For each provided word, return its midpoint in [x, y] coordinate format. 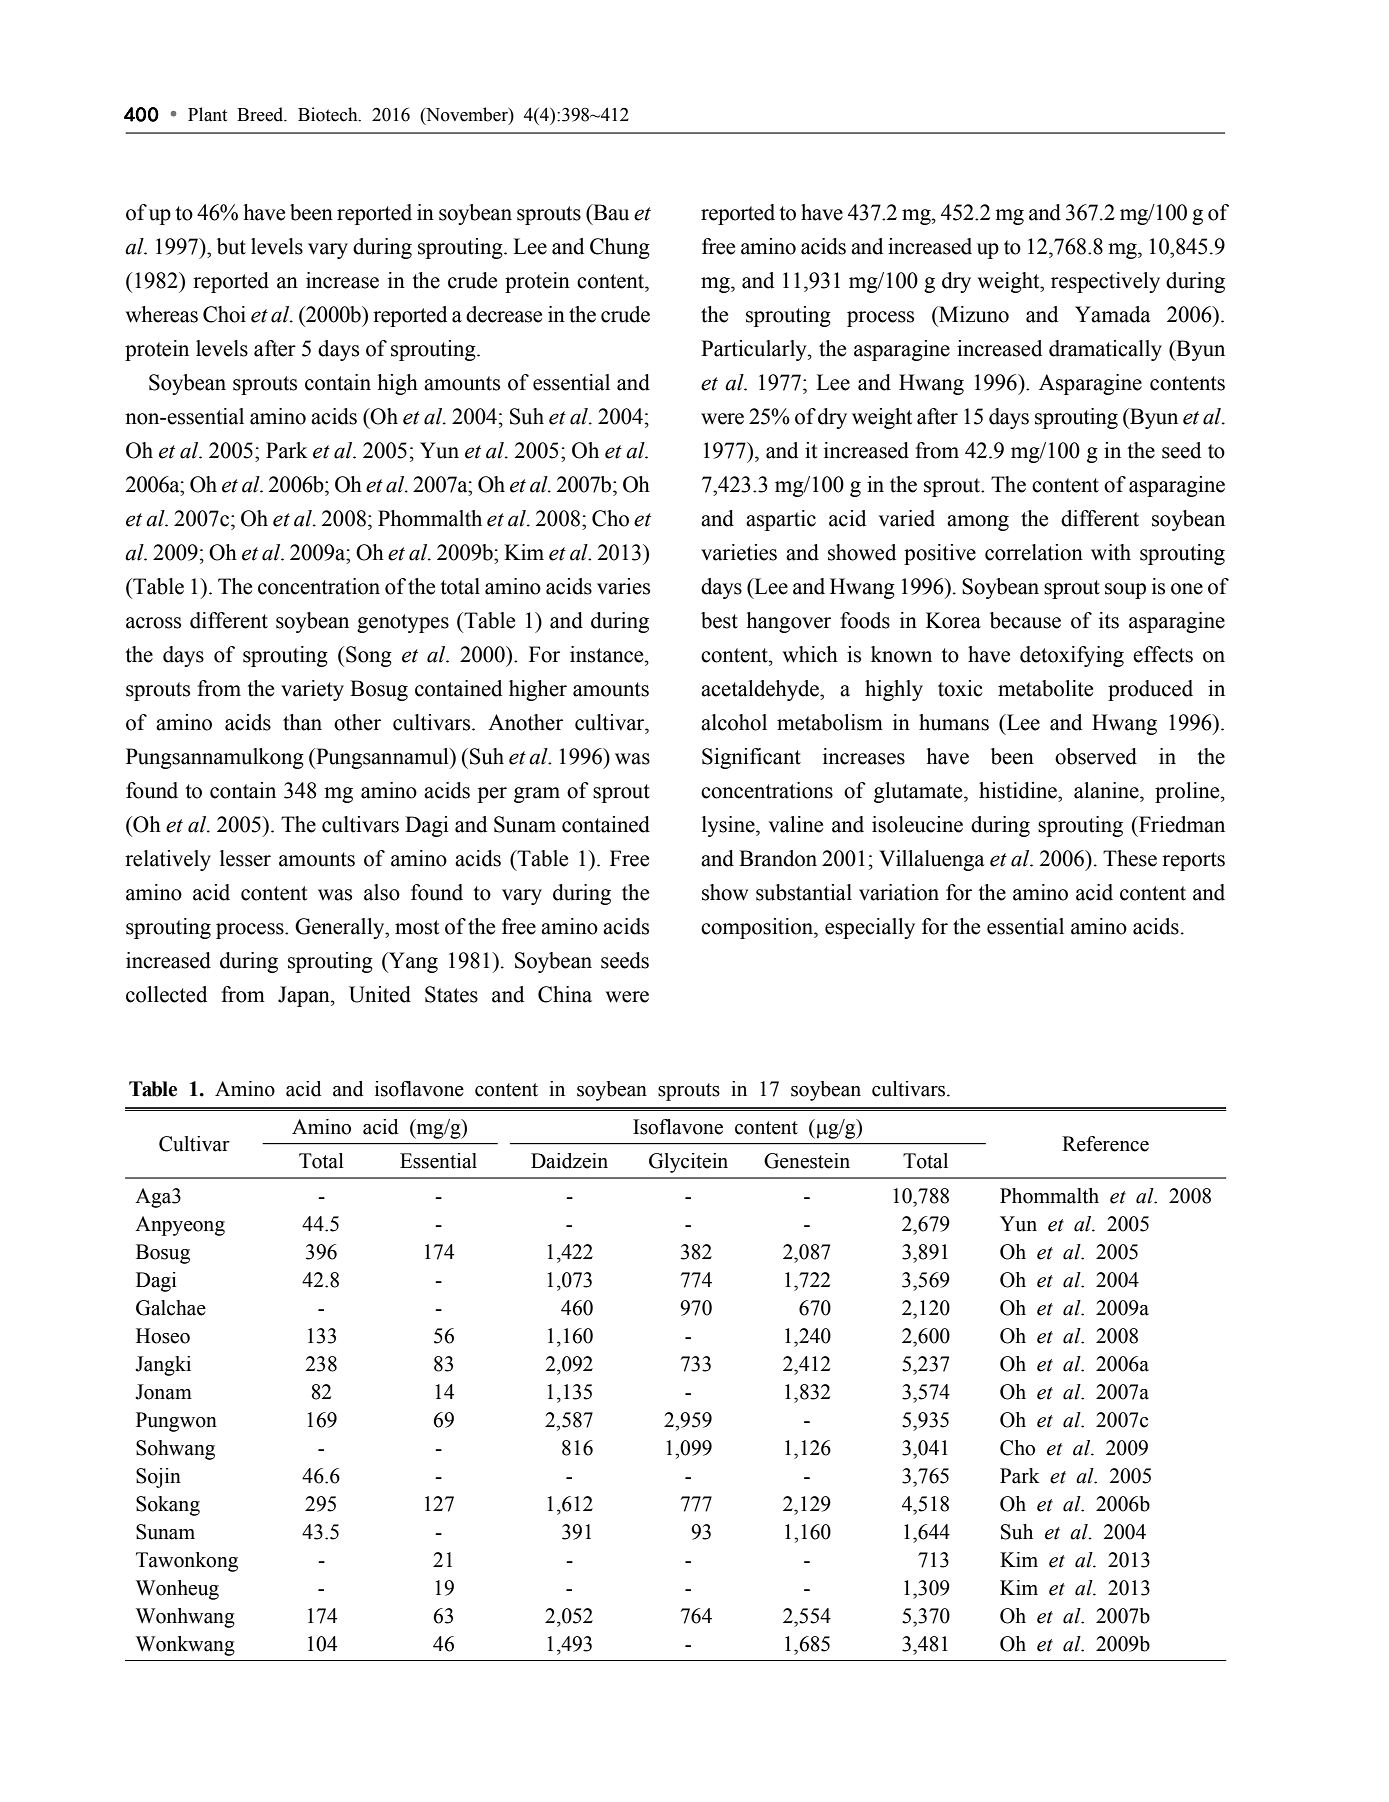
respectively [1105, 282]
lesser [245, 858]
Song [369, 656]
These [1130, 858]
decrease [504, 314]
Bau [610, 212]
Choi [224, 314]
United [380, 994]
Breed [261, 114]
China [565, 994]
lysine [729, 826]
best [719, 620]
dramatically [1105, 350]
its [1109, 620]
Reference [1105, 1144]
